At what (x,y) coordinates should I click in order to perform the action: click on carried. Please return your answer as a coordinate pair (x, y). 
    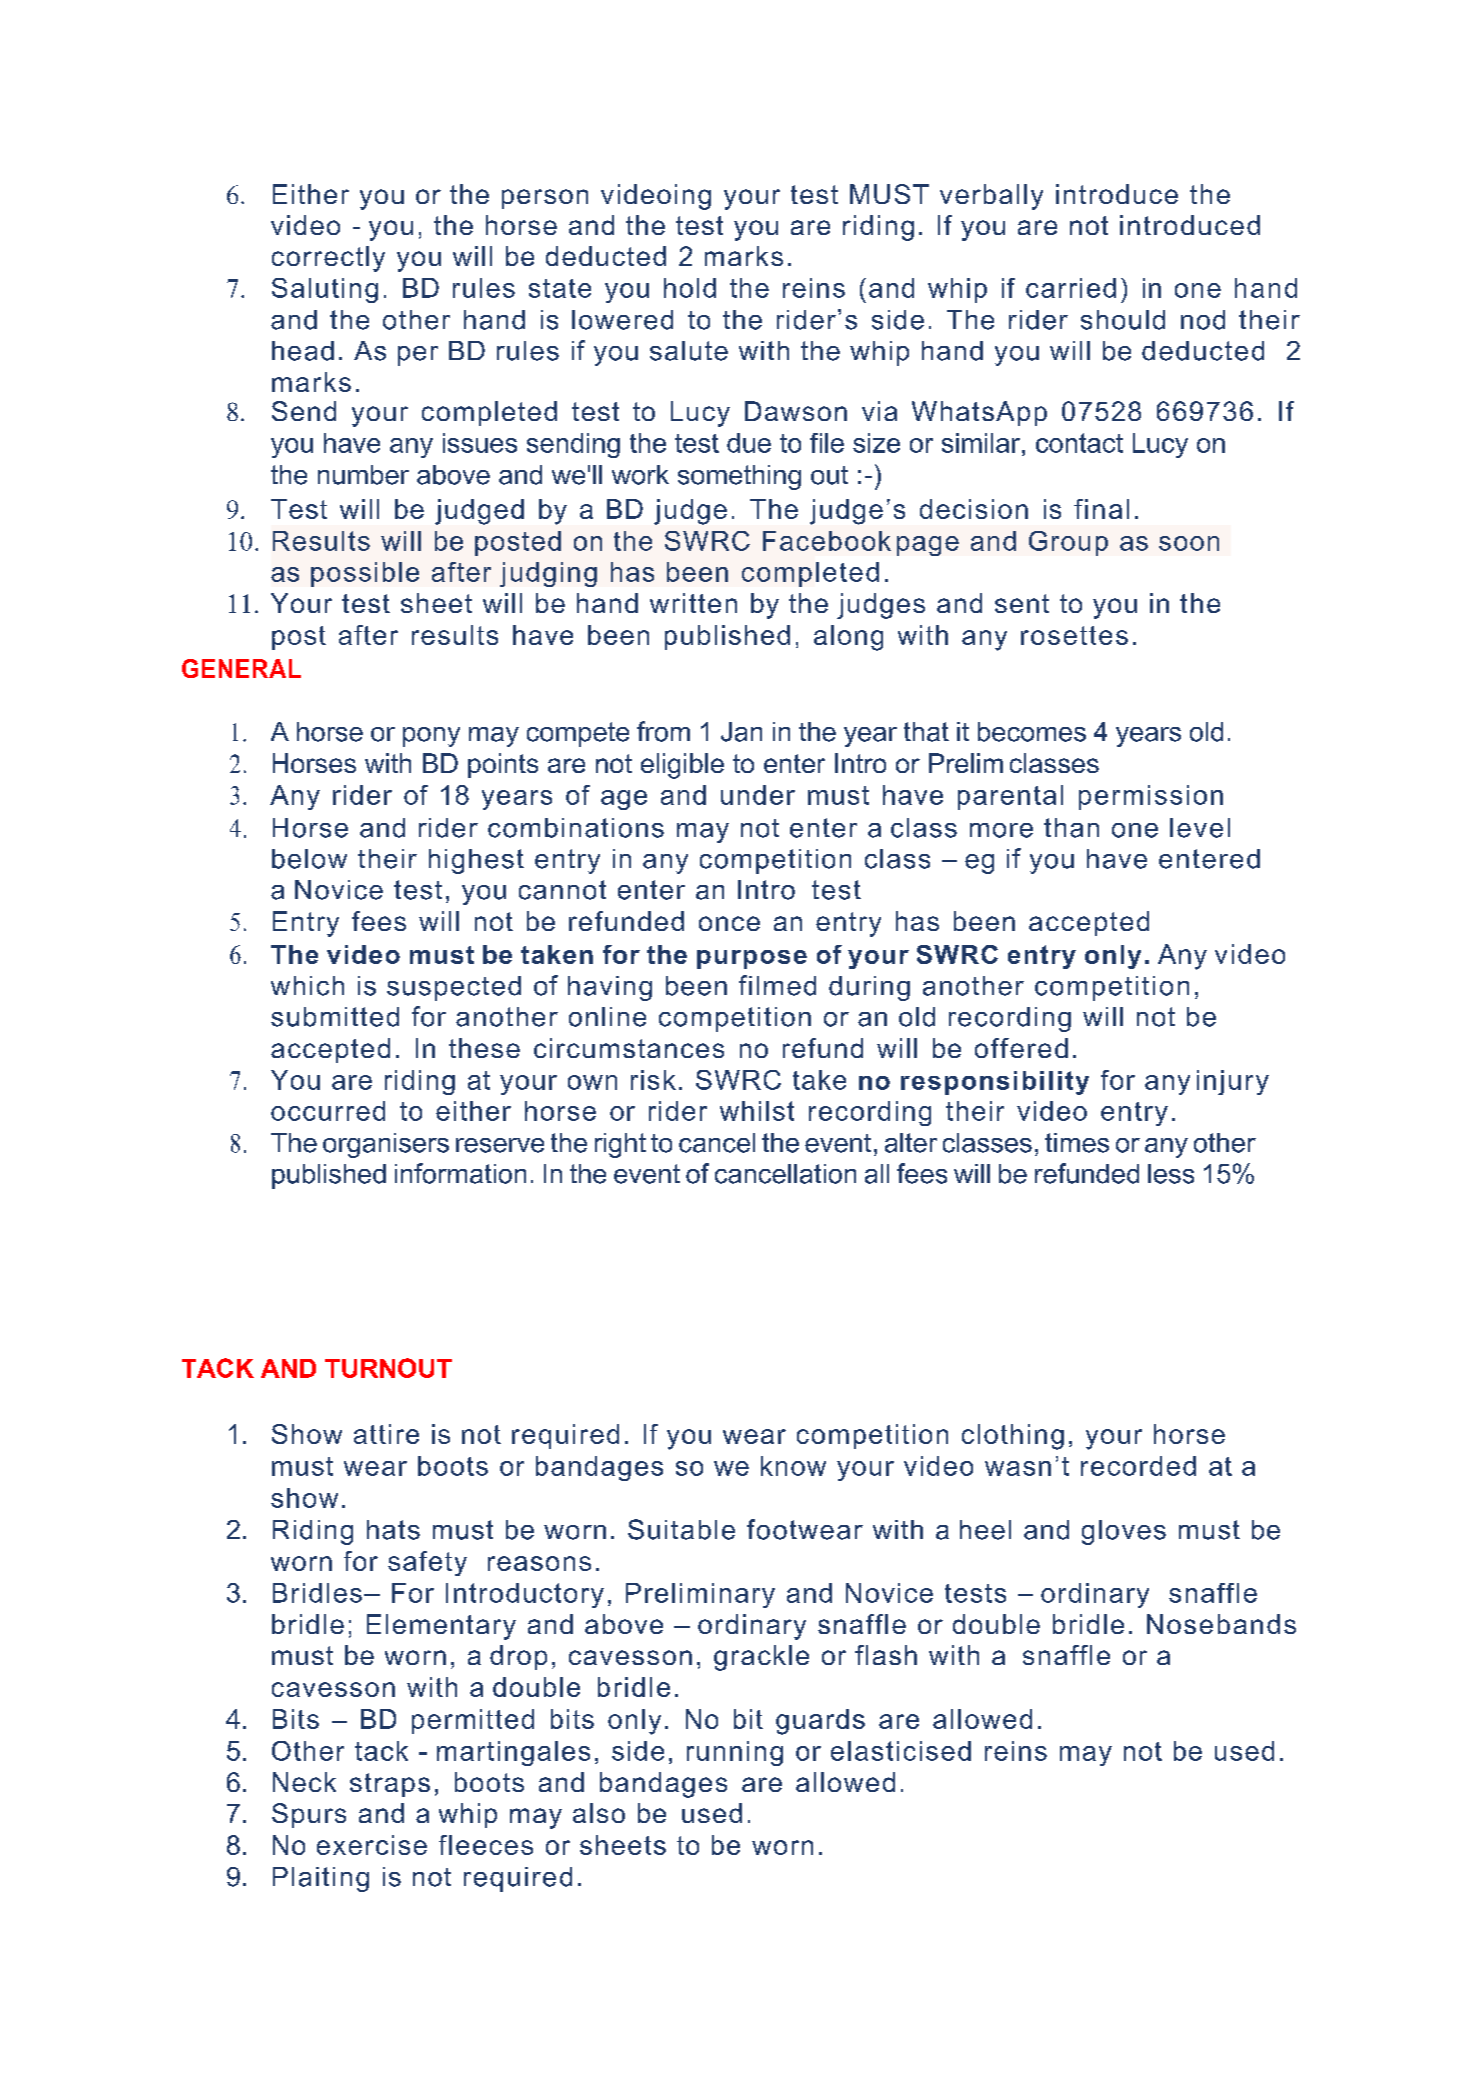
    Looking at the image, I should click on (1071, 288).
